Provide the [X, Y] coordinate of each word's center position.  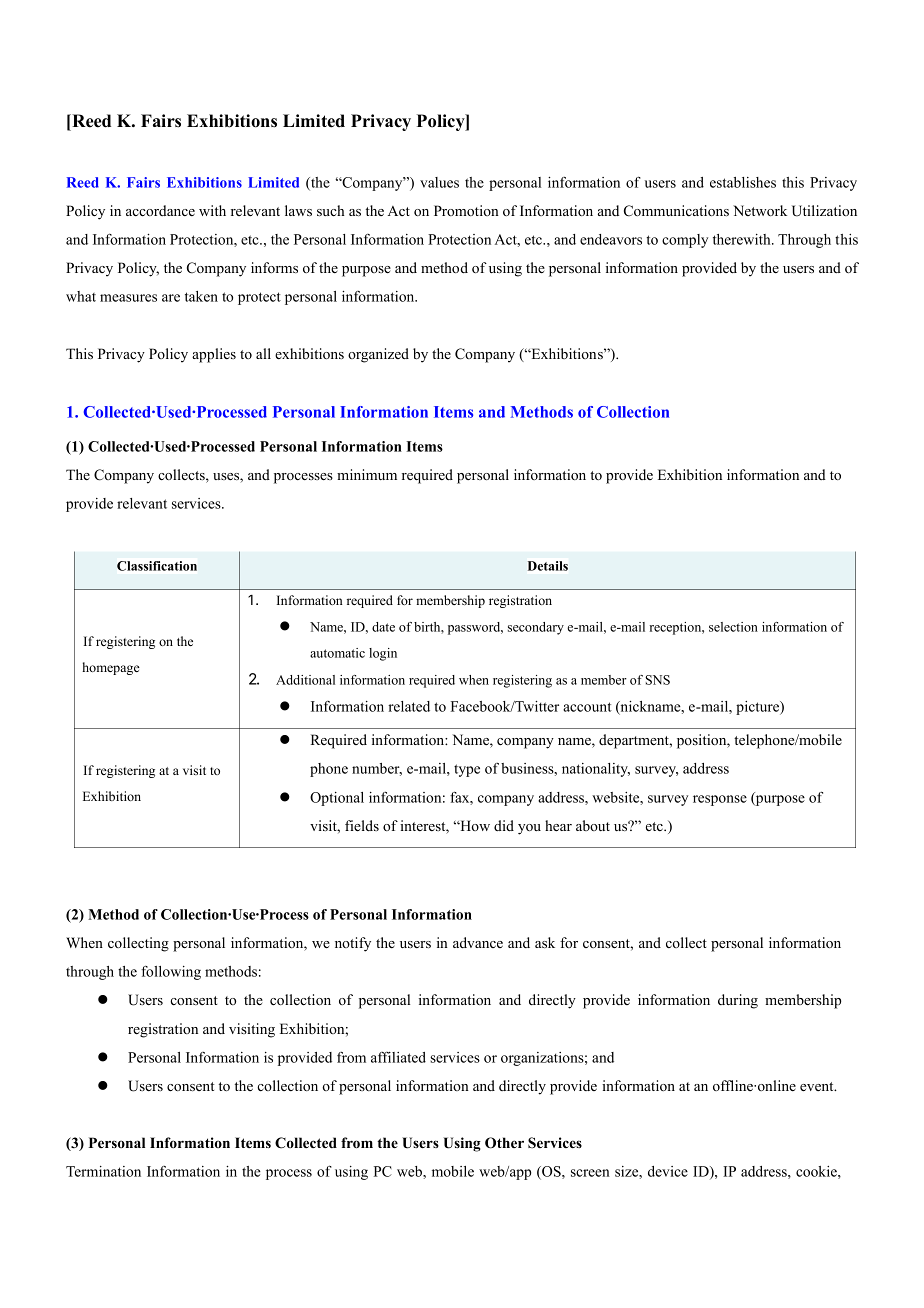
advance [478, 942]
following [171, 972]
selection [733, 627]
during [738, 1001]
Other [504, 1143]
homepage [111, 668]
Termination [103, 1171]
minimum [367, 474]
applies [214, 355]
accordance [160, 210]
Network [760, 210]
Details [548, 566]
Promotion [466, 210]
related [409, 706]
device [668, 1171]
